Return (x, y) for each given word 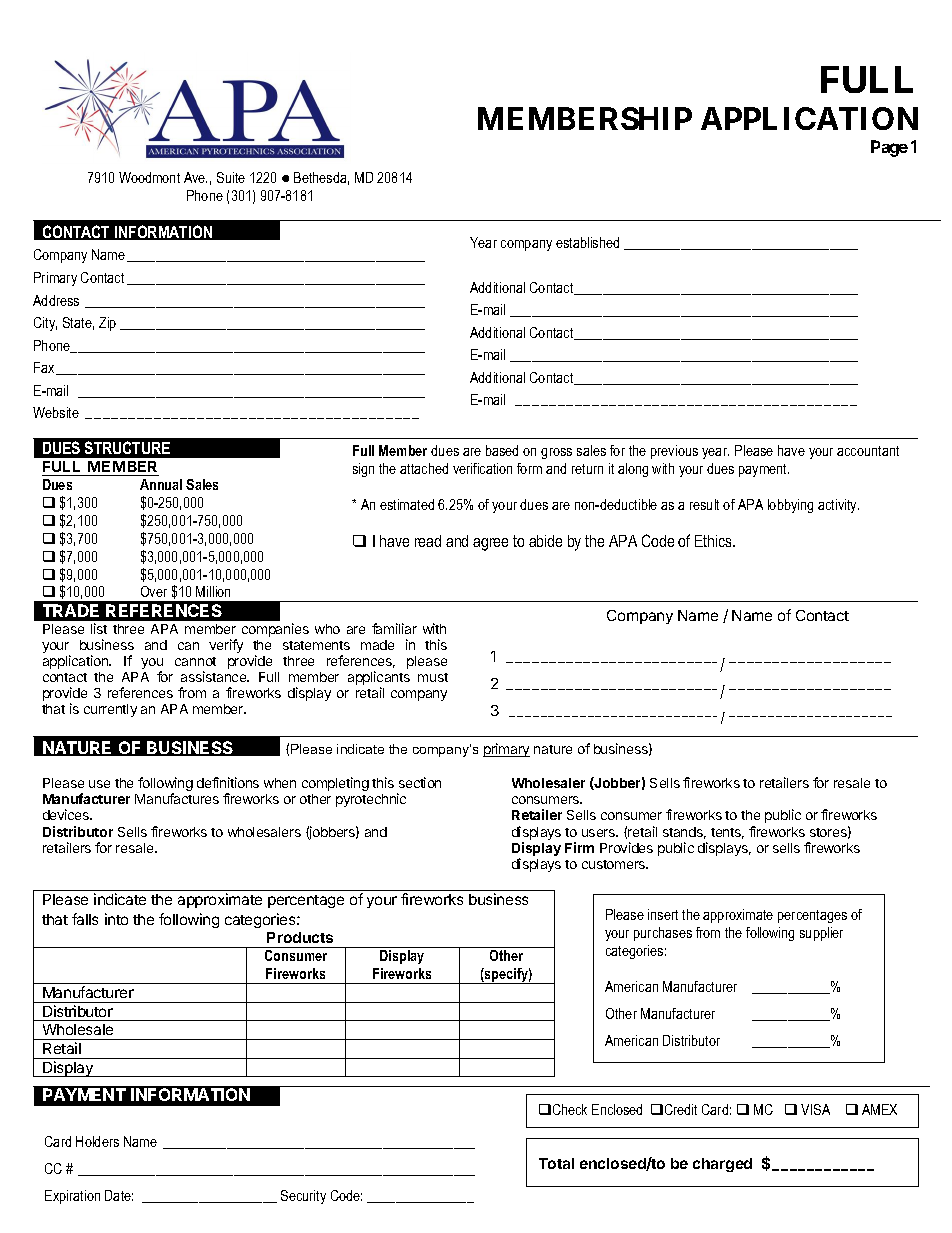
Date (119, 1195)
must (433, 677)
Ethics (714, 541)
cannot (195, 661)
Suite (231, 177)
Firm (579, 847)
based (502, 450)
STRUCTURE (127, 447)
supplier (821, 934)
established (587, 242)
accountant (868, 451)
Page (889, 148)
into (116, 919)
